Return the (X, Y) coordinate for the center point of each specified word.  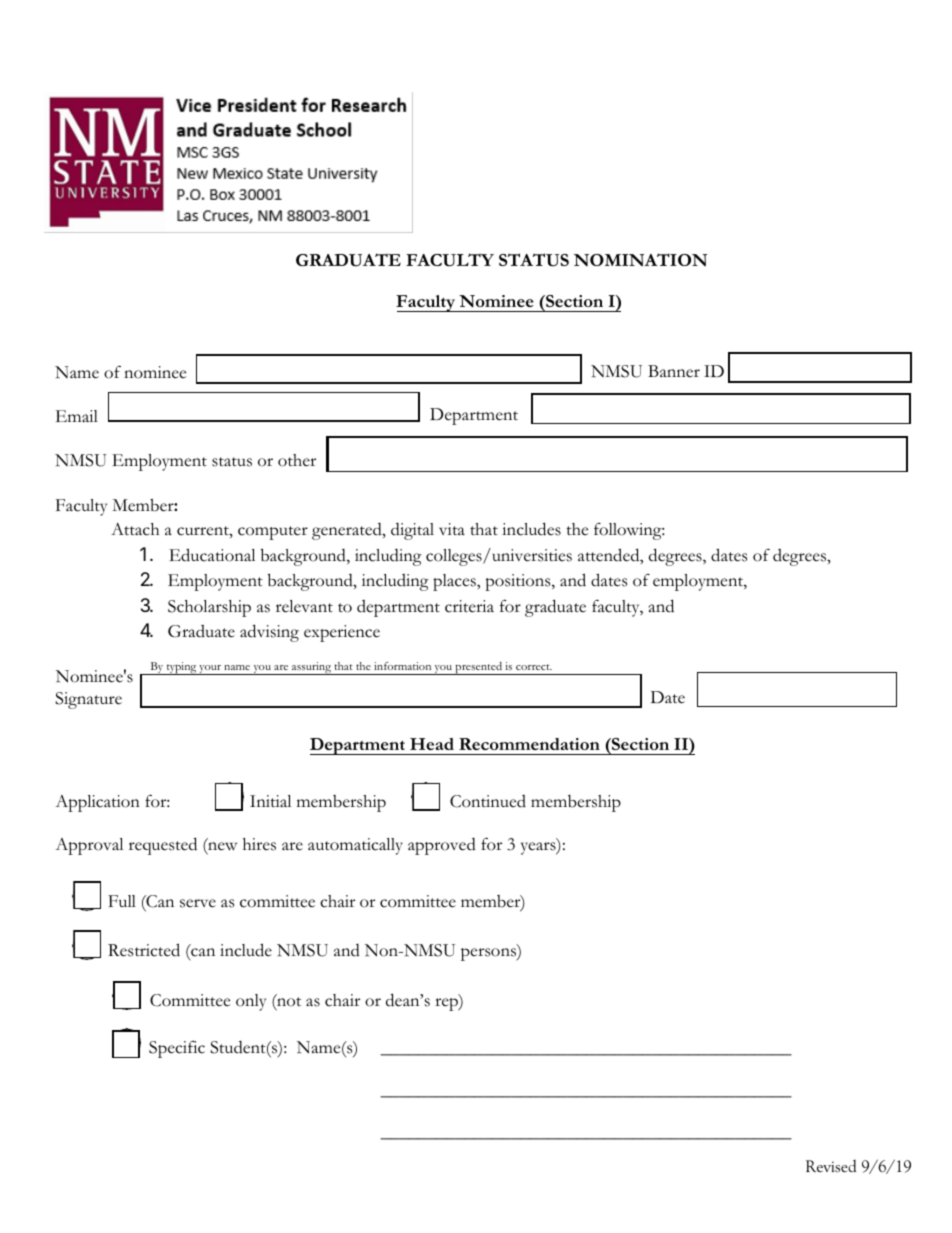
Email (77, 416)
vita (452, 529)
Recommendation (529, 744)
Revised (831, 1166)
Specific (177, 1049)
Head (432, 744)
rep (447, 1004)
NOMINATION (640, 259)
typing (181, 668)
